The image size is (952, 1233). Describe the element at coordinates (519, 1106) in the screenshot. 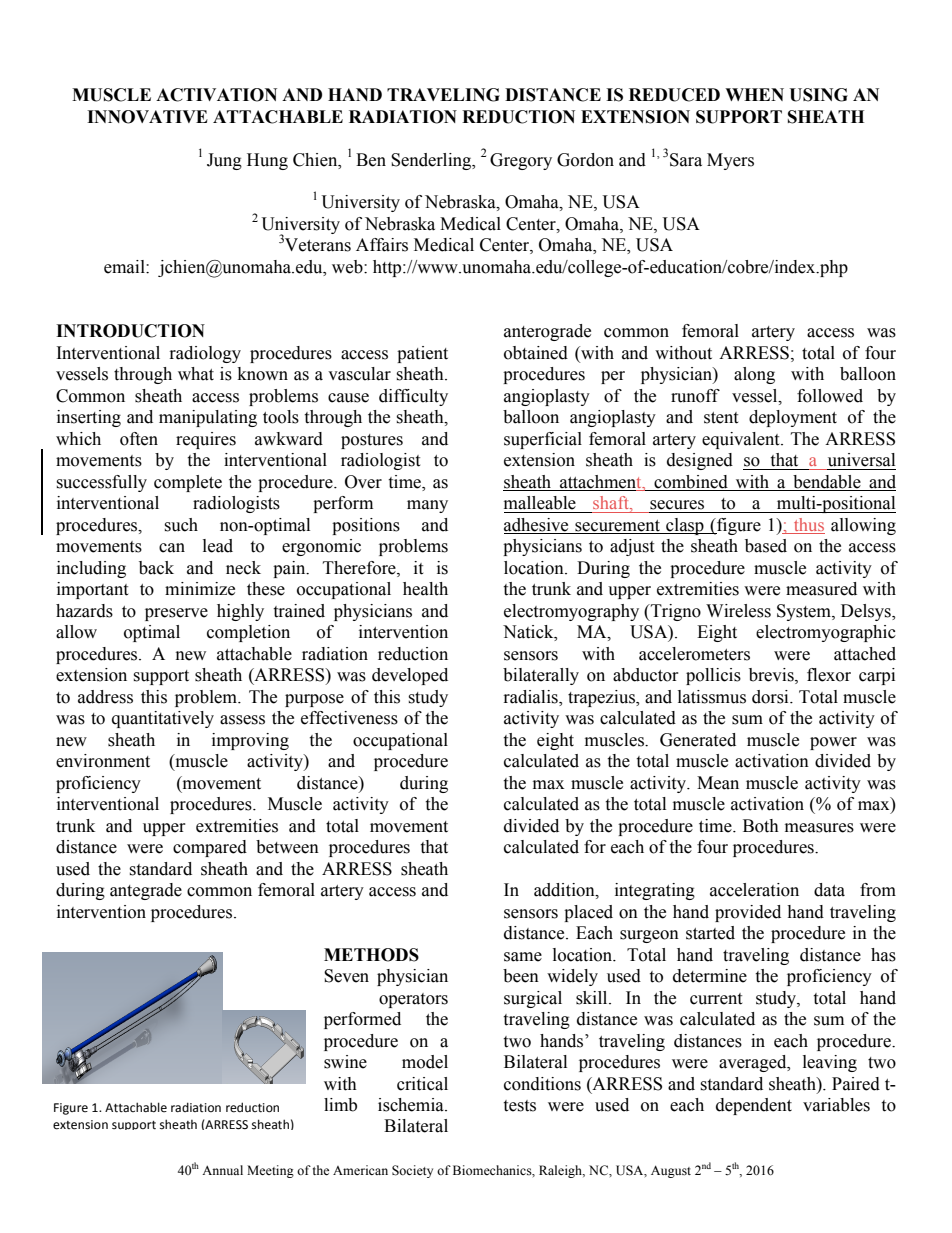

I see `tests` at that location.
